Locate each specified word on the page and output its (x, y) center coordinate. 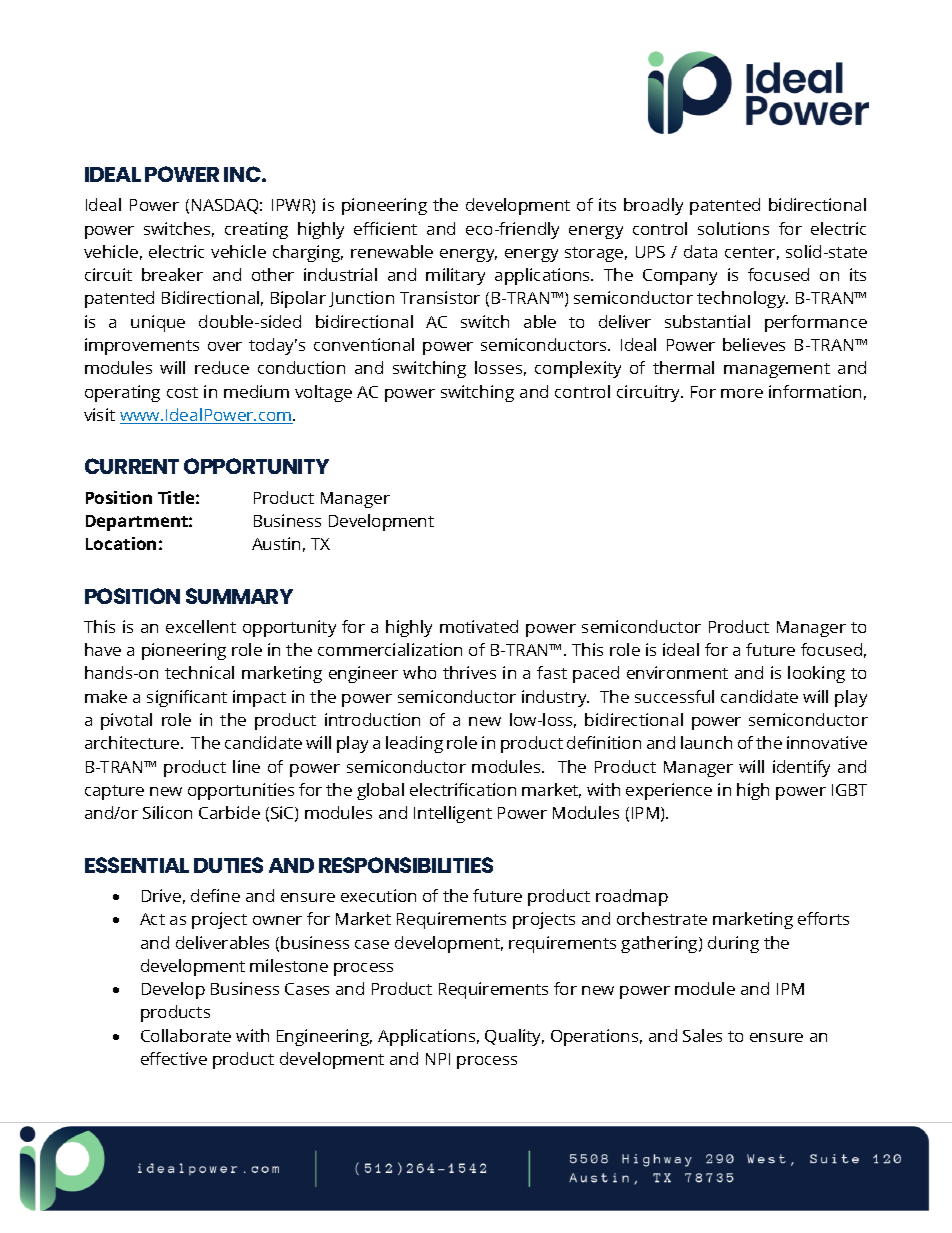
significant (187, 698)
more (742, 393)
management (777, 370)
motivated (479, 626)
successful (674, 696)
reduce (222, 367)
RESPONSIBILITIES (406, 865)
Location (121, 543)
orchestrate (662, 918)
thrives (469, 672)
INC (243, 174)
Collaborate (186, 1035)
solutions (733, 228)
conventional (364, 344)
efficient (385, 228)
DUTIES (228, 865)
